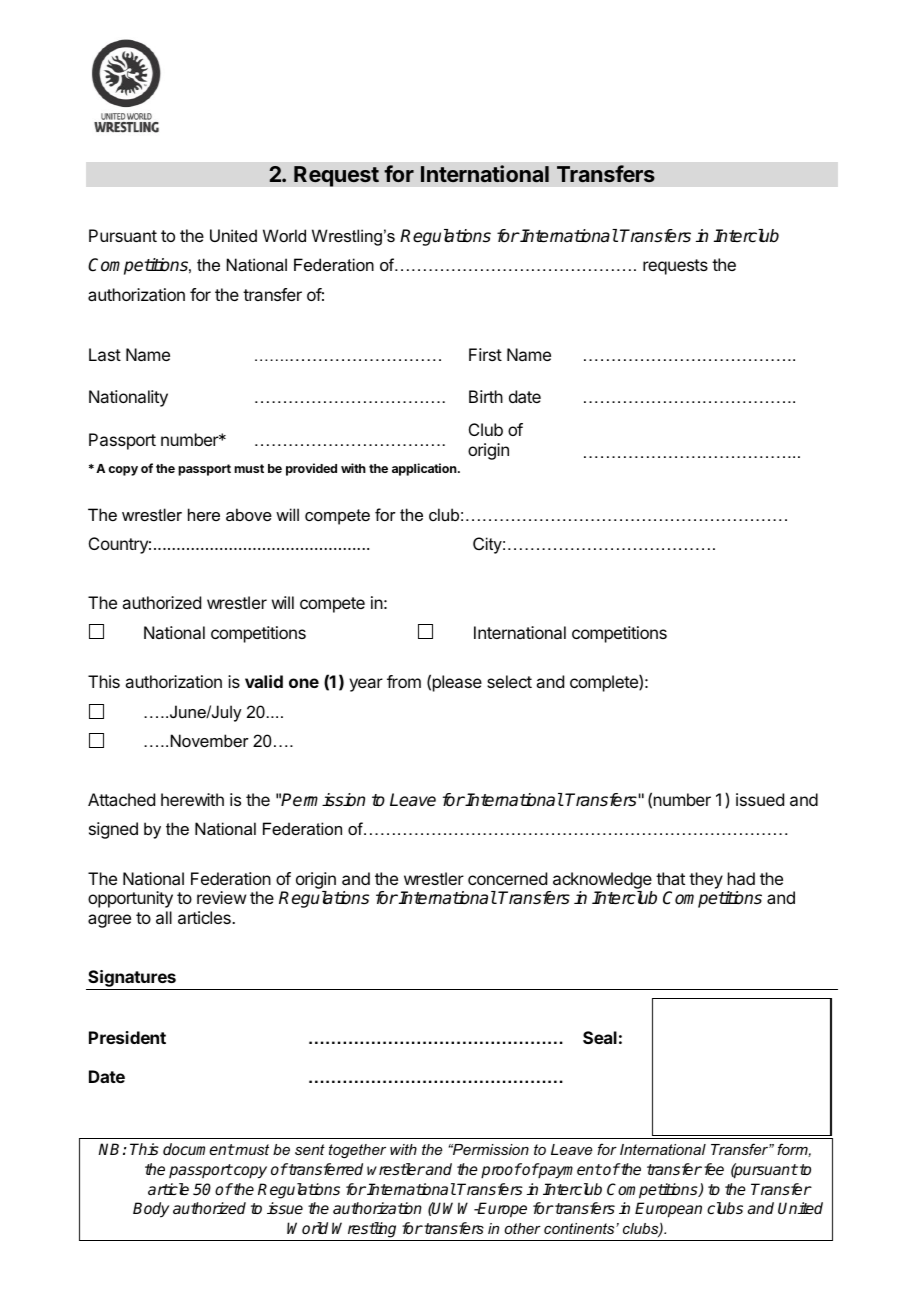 The width and height of the document is (924, 1308). Describe the element at coordinates (507, 878) in the document. I see `concerned` at that location.
